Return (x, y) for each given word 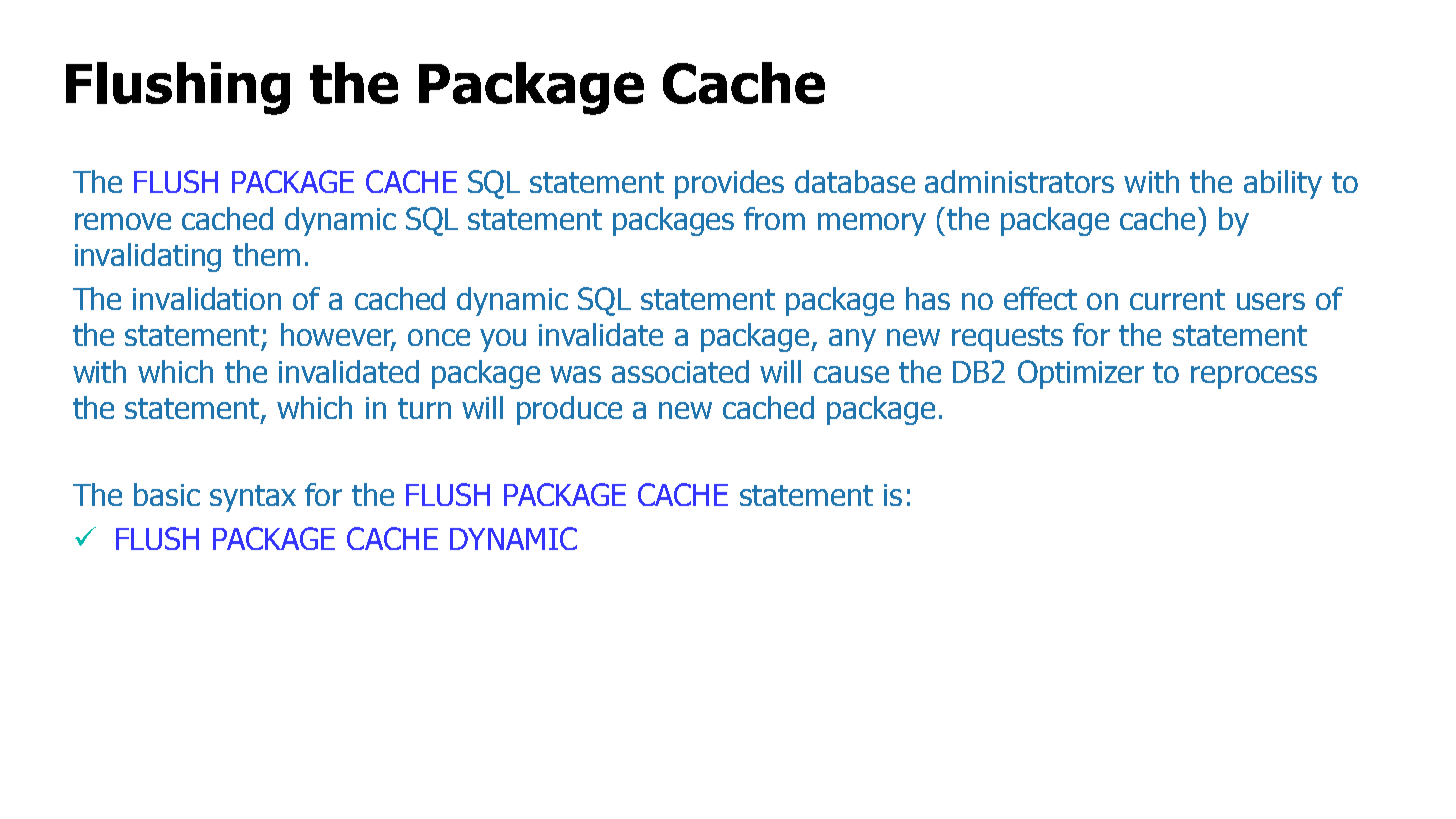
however (338, 336)
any (852, 340)
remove (123, 221)
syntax (253, 498)
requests (1007, 338)
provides (729, 184)
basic (167, 494)
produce (569, 410)
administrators (1019, 181)
